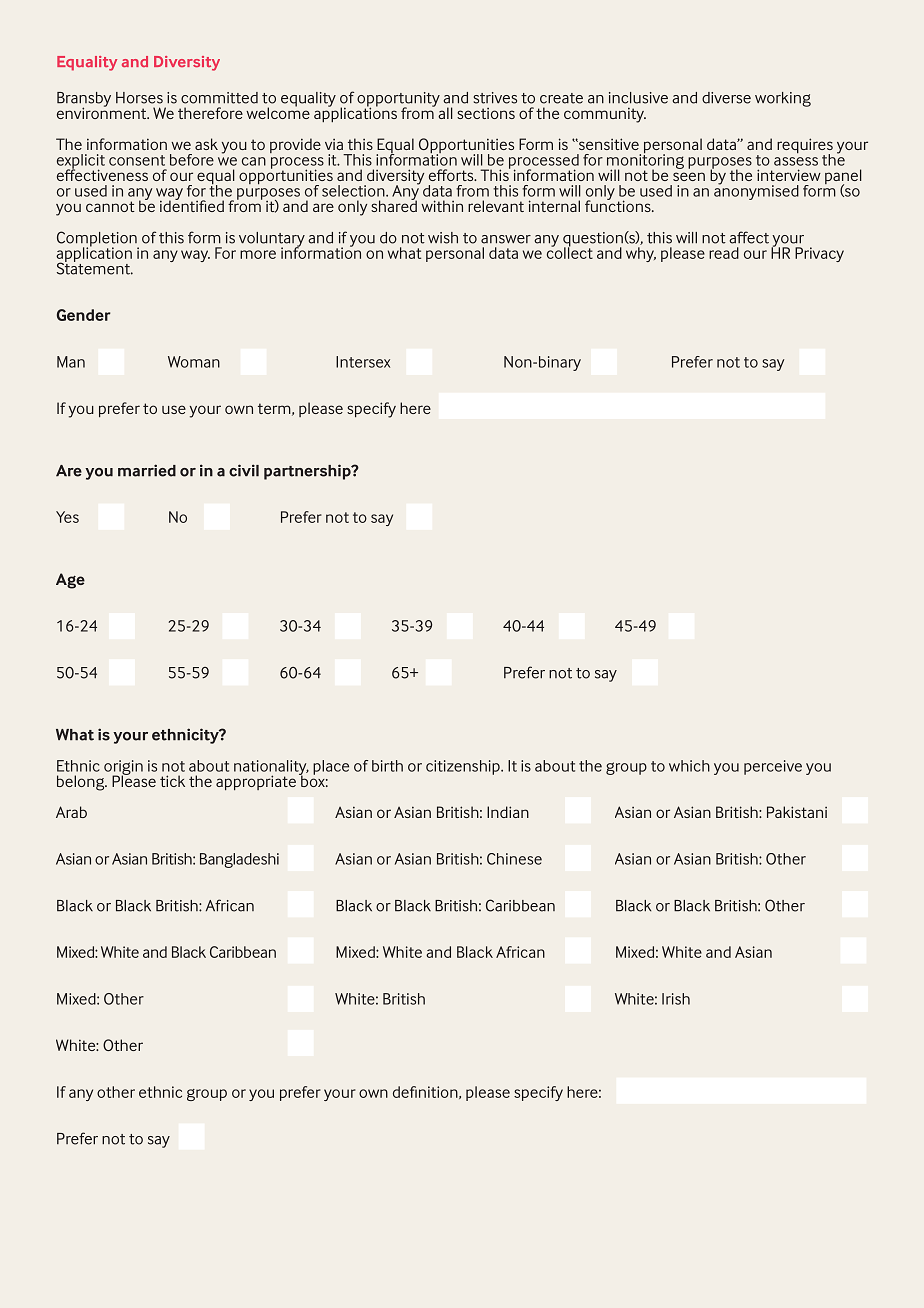  I want to click on diverse, so click(726, 98).
